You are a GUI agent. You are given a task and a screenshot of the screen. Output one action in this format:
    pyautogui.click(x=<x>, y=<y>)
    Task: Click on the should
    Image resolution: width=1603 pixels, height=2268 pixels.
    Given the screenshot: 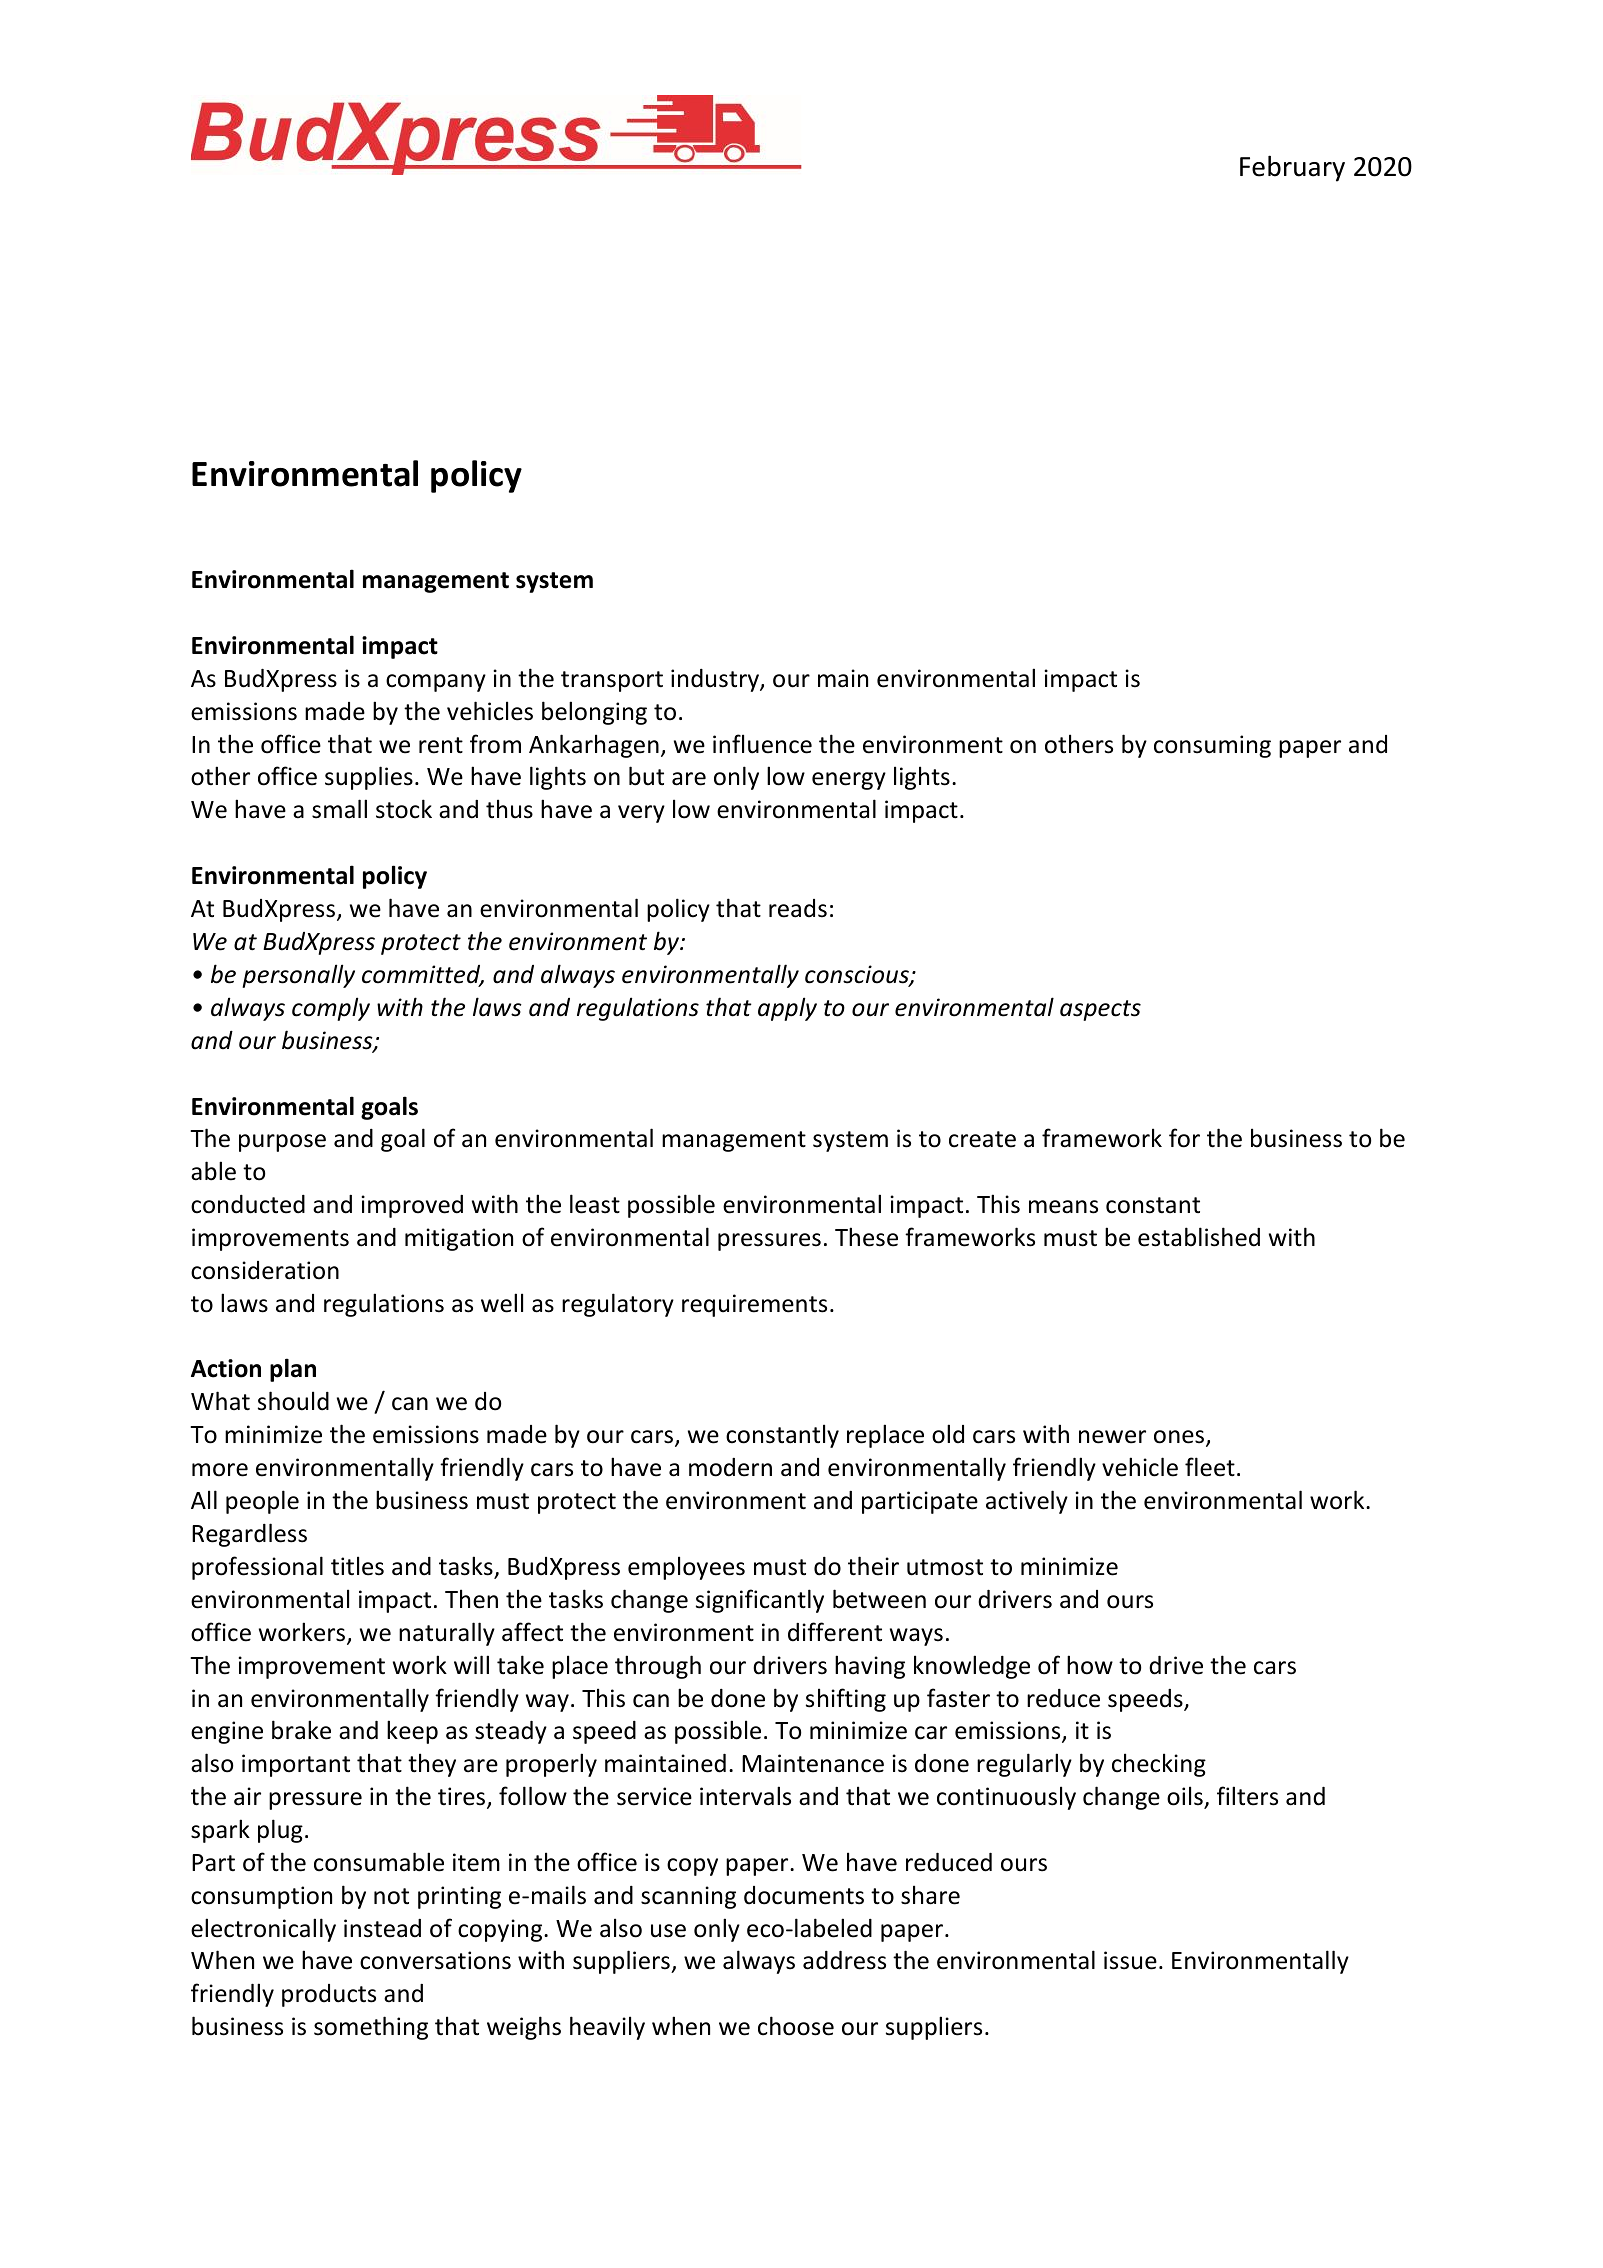 What is the action you would take?
    pyautogui.click(x=293, y=1401)
